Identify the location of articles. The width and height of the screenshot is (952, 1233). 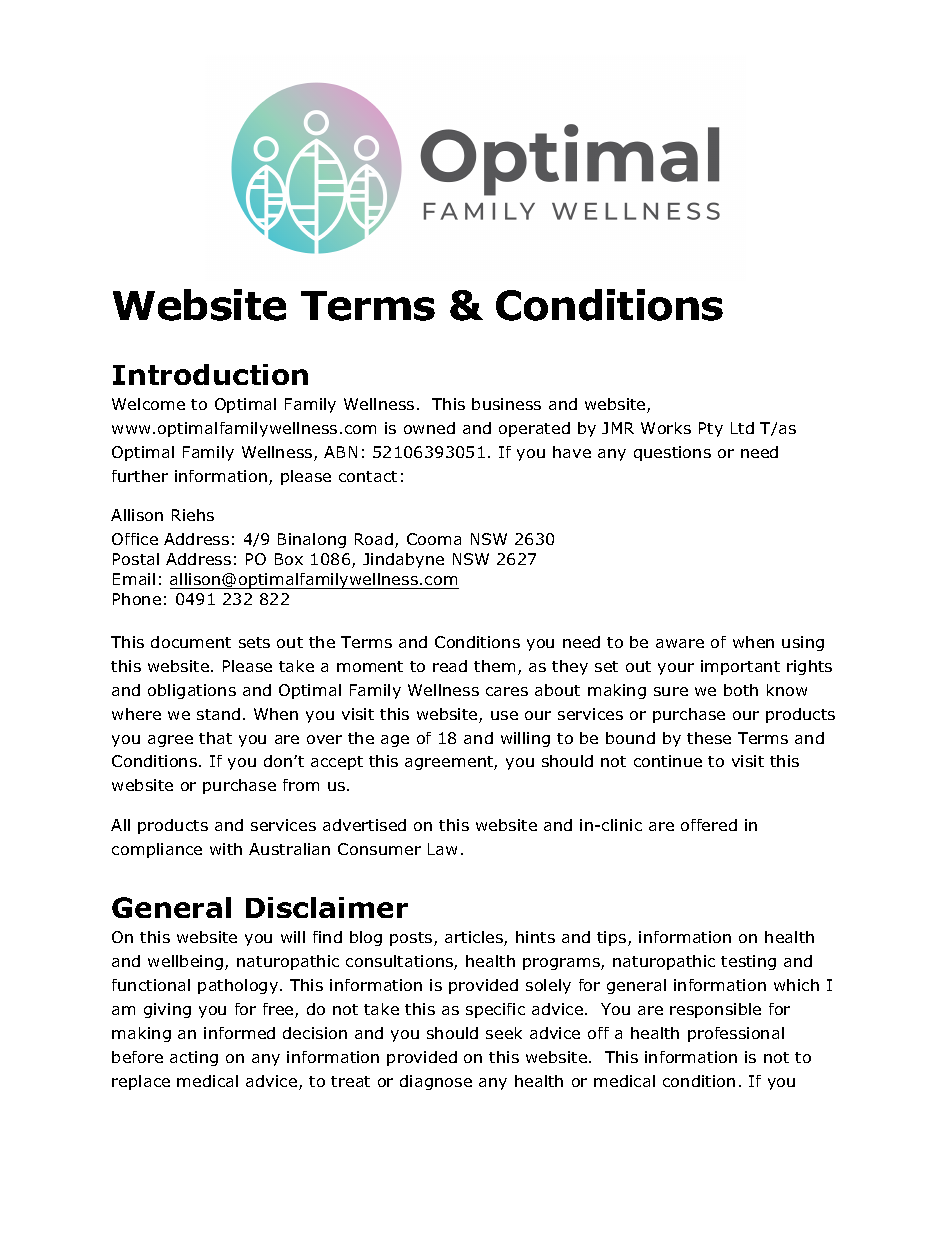
(475, 938).
